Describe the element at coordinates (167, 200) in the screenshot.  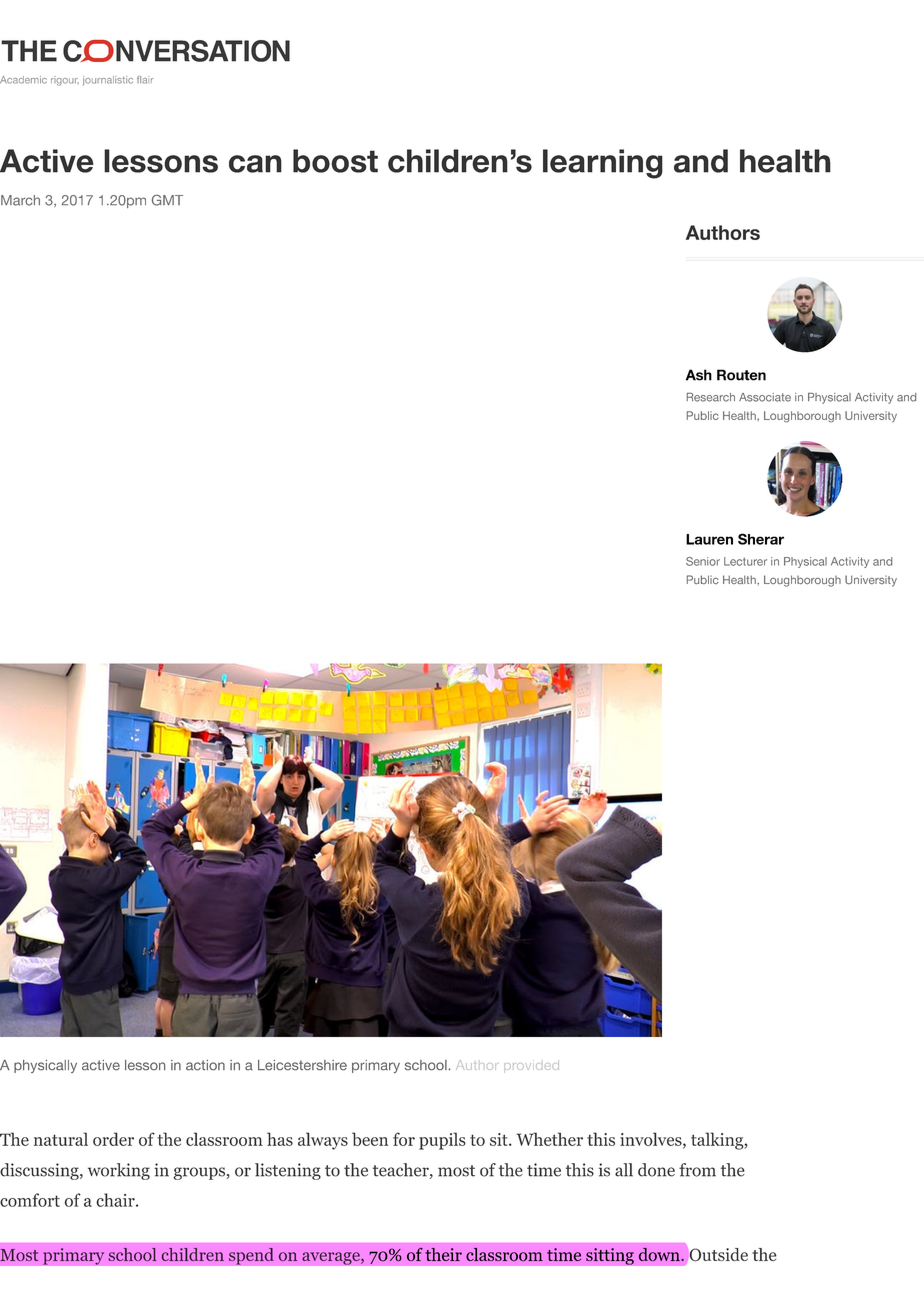
I see `GMT` at that location.
